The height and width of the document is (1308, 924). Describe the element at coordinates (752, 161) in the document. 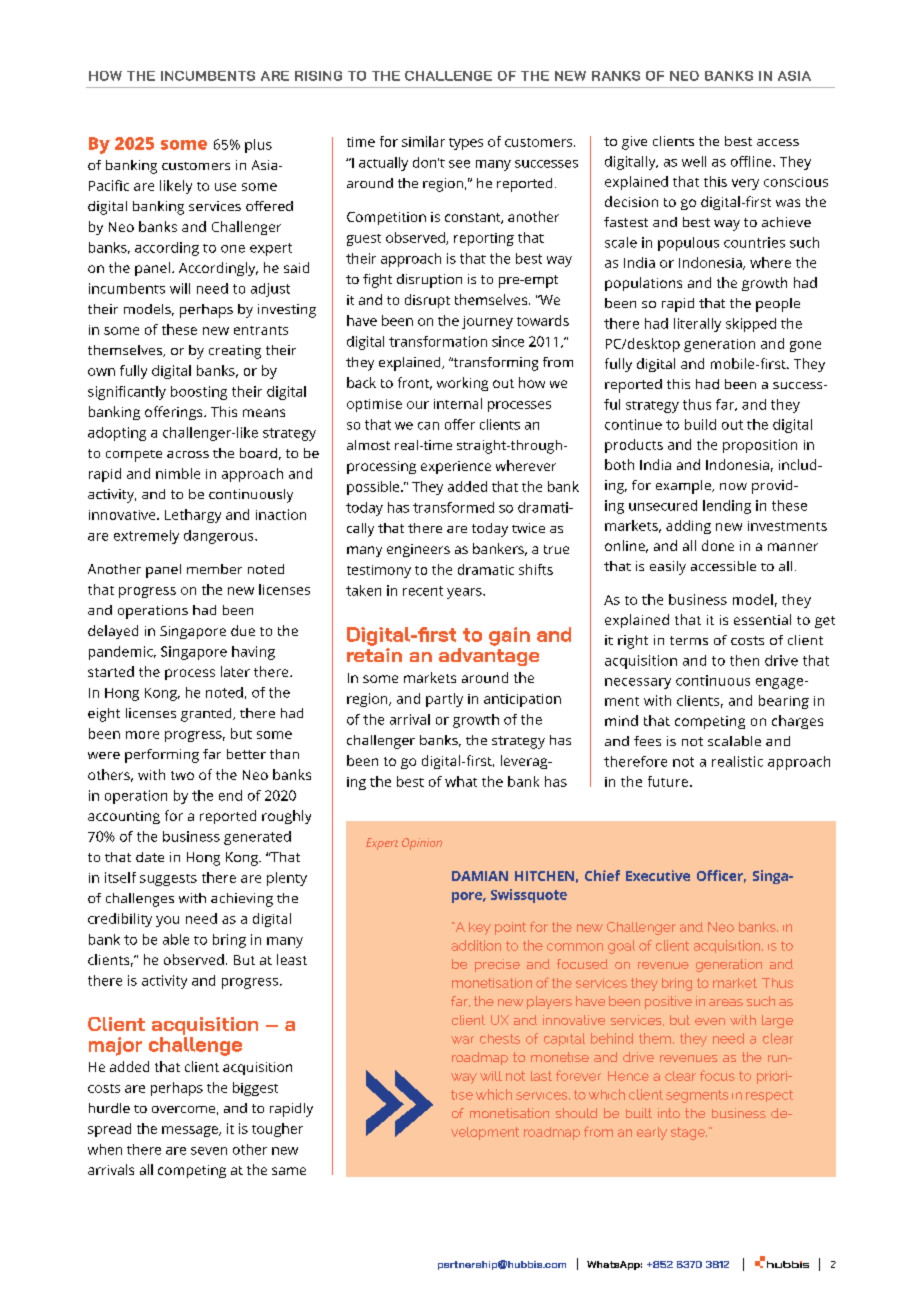

I see `offline` at that location.
